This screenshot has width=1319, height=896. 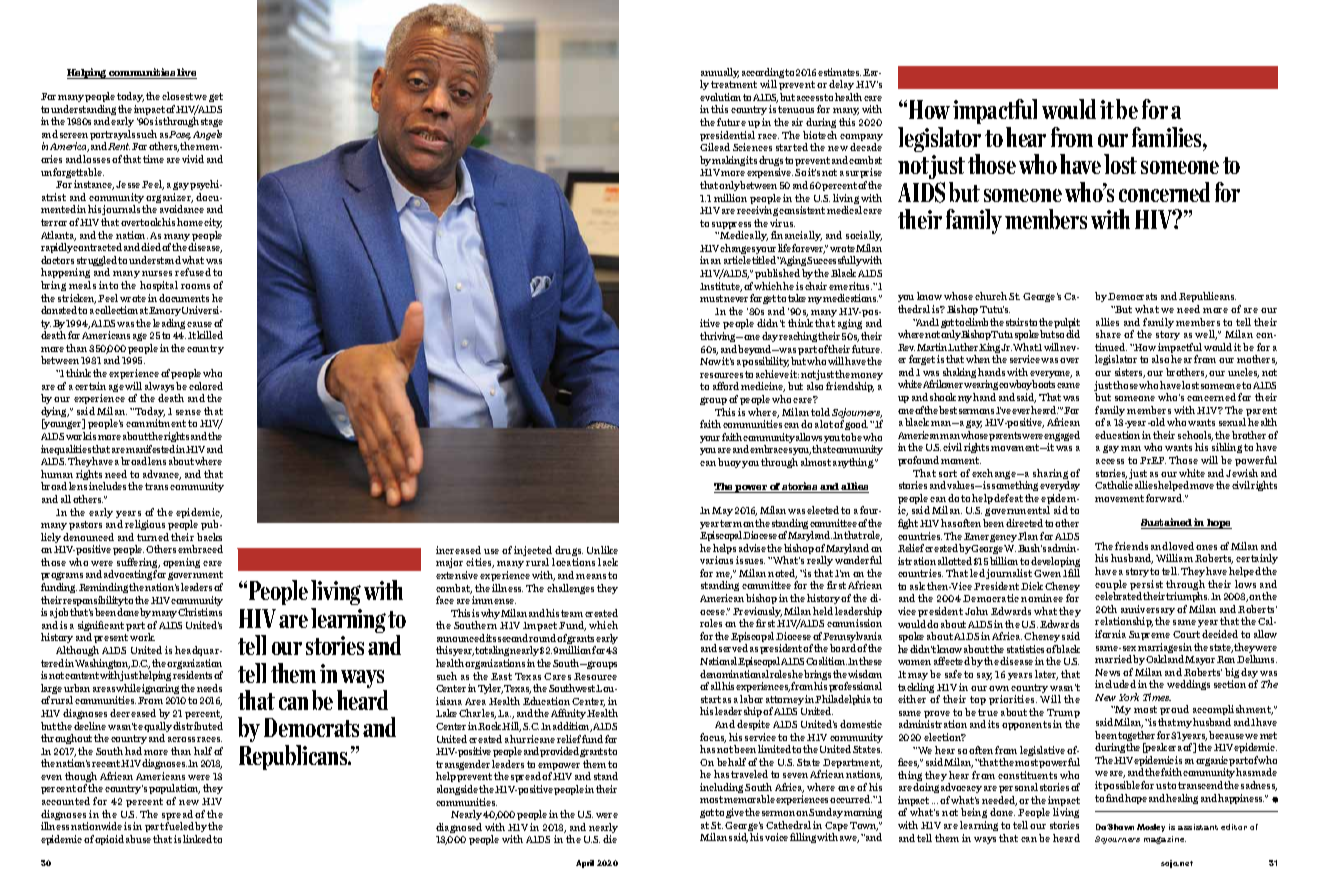 What do you see at coordinates (730, 463) in the screenshot?
I see `buoy` at bounding box center [730, 463].
